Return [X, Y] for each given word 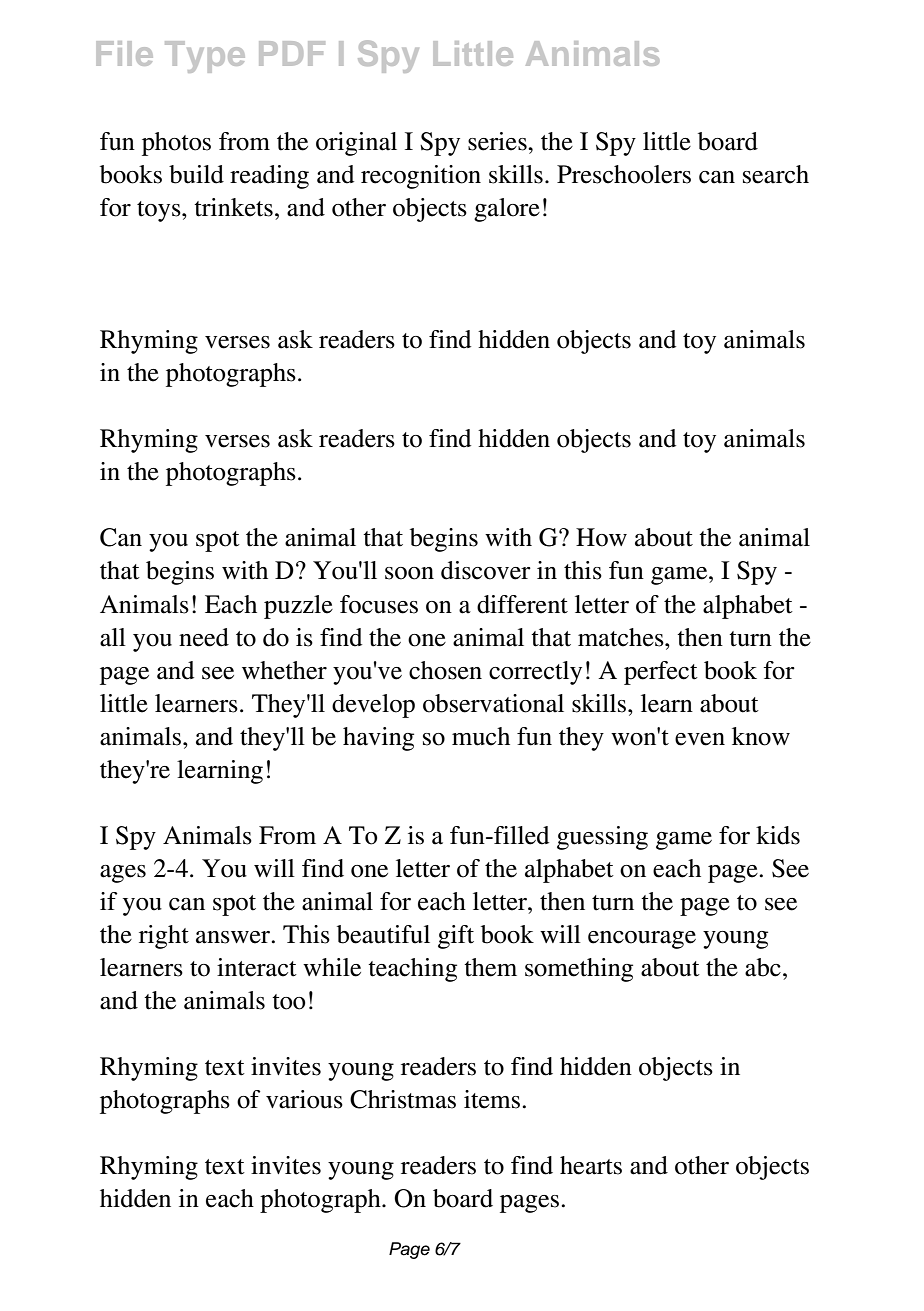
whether [284, 670]
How [601, 537]
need [204, 637]
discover [486, 570]
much [481, 736]
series [498, 141]
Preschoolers [624, 174]
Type [205, 57]
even [700, 739]
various [304, 1099]
